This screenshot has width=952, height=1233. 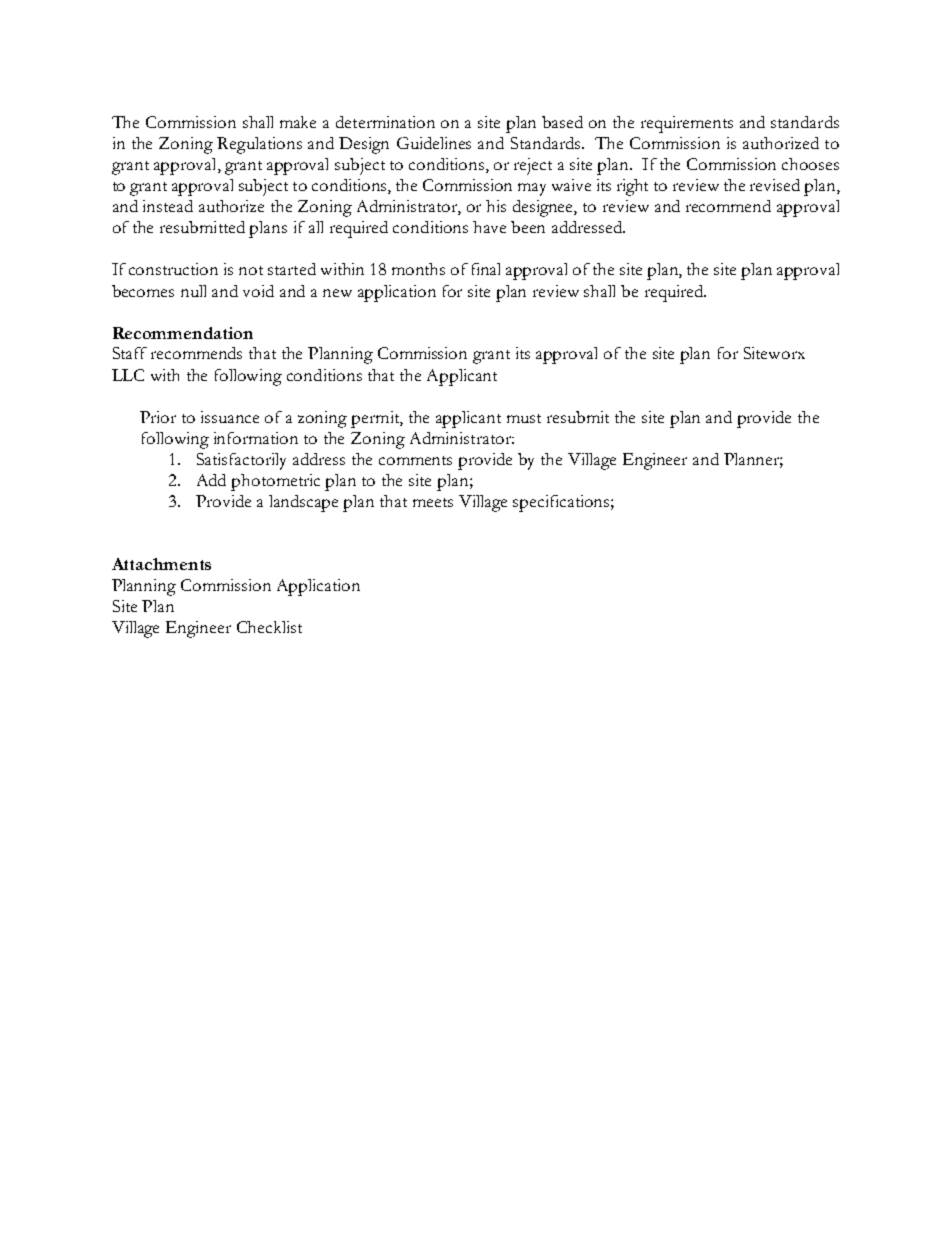 I want to click on must, so click(x=524, y=418).
